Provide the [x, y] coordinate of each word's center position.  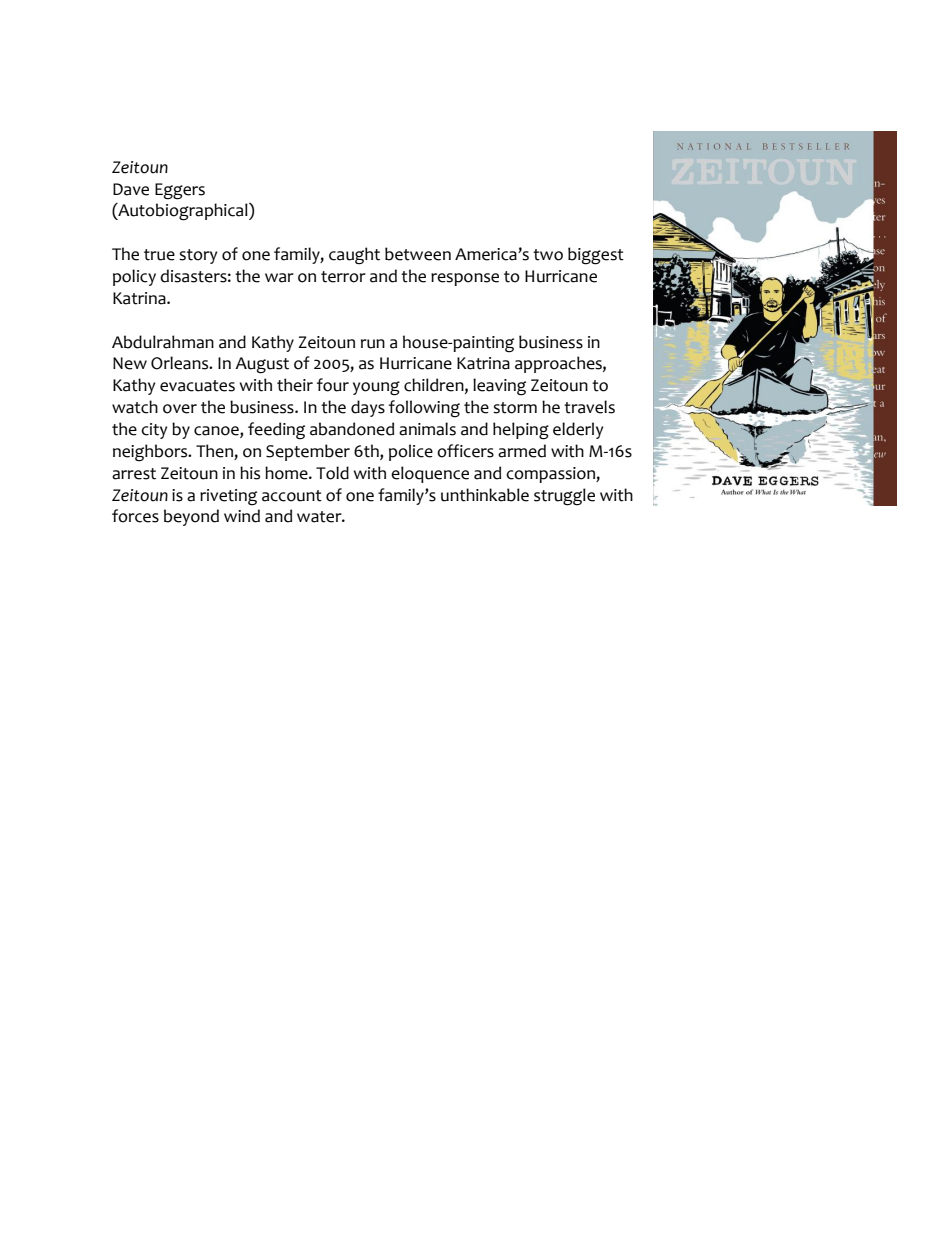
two [548, 255]
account [292, 496]
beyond [191, 517]
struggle [564, 497]
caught [354, 256]
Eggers [180, 191]
